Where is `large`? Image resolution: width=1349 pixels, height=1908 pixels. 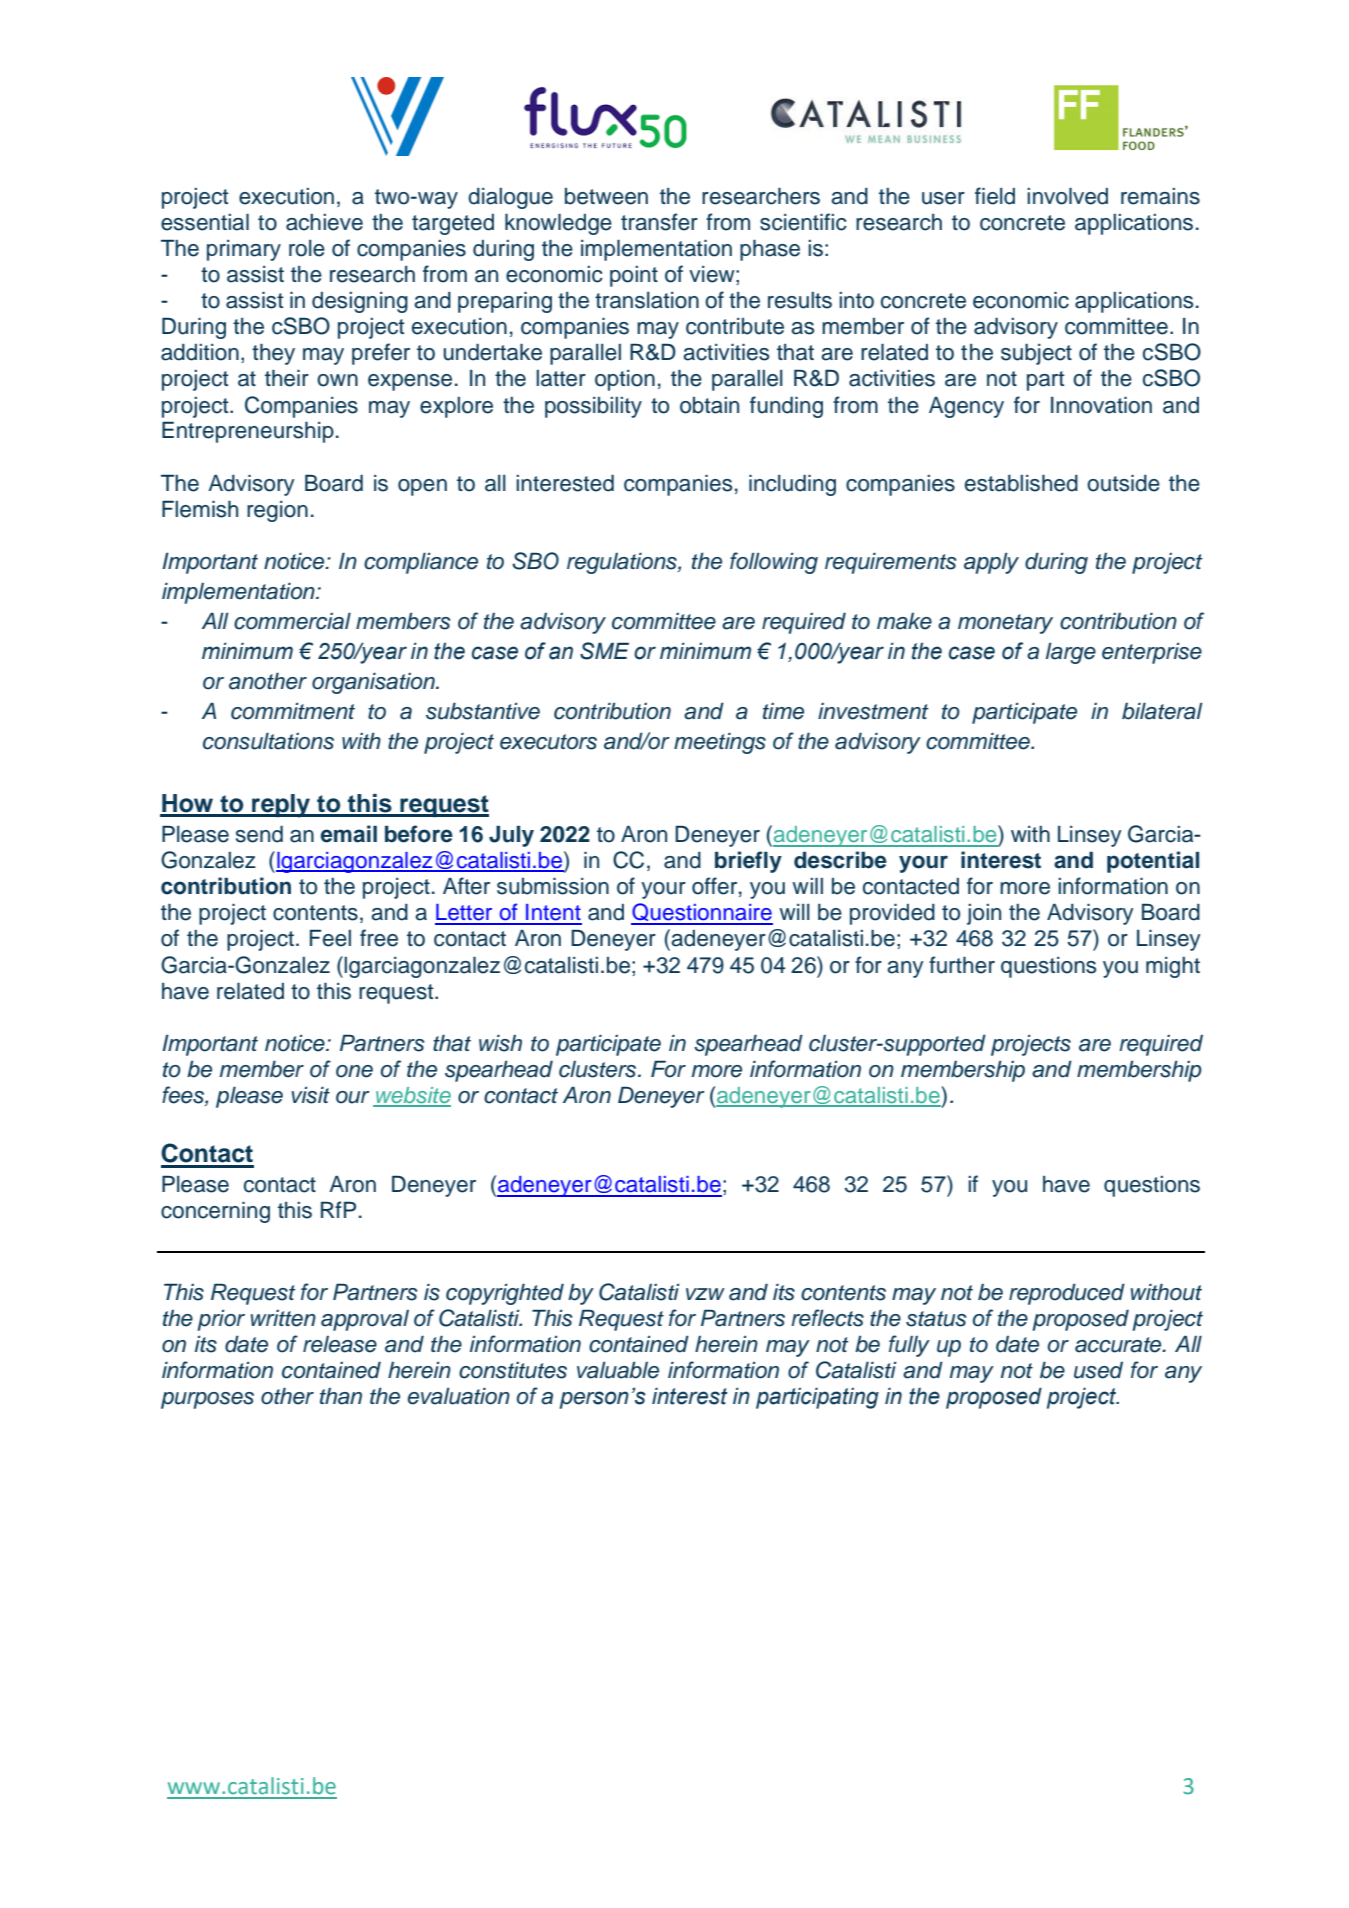
large is located at coordinates (1071, 653).
